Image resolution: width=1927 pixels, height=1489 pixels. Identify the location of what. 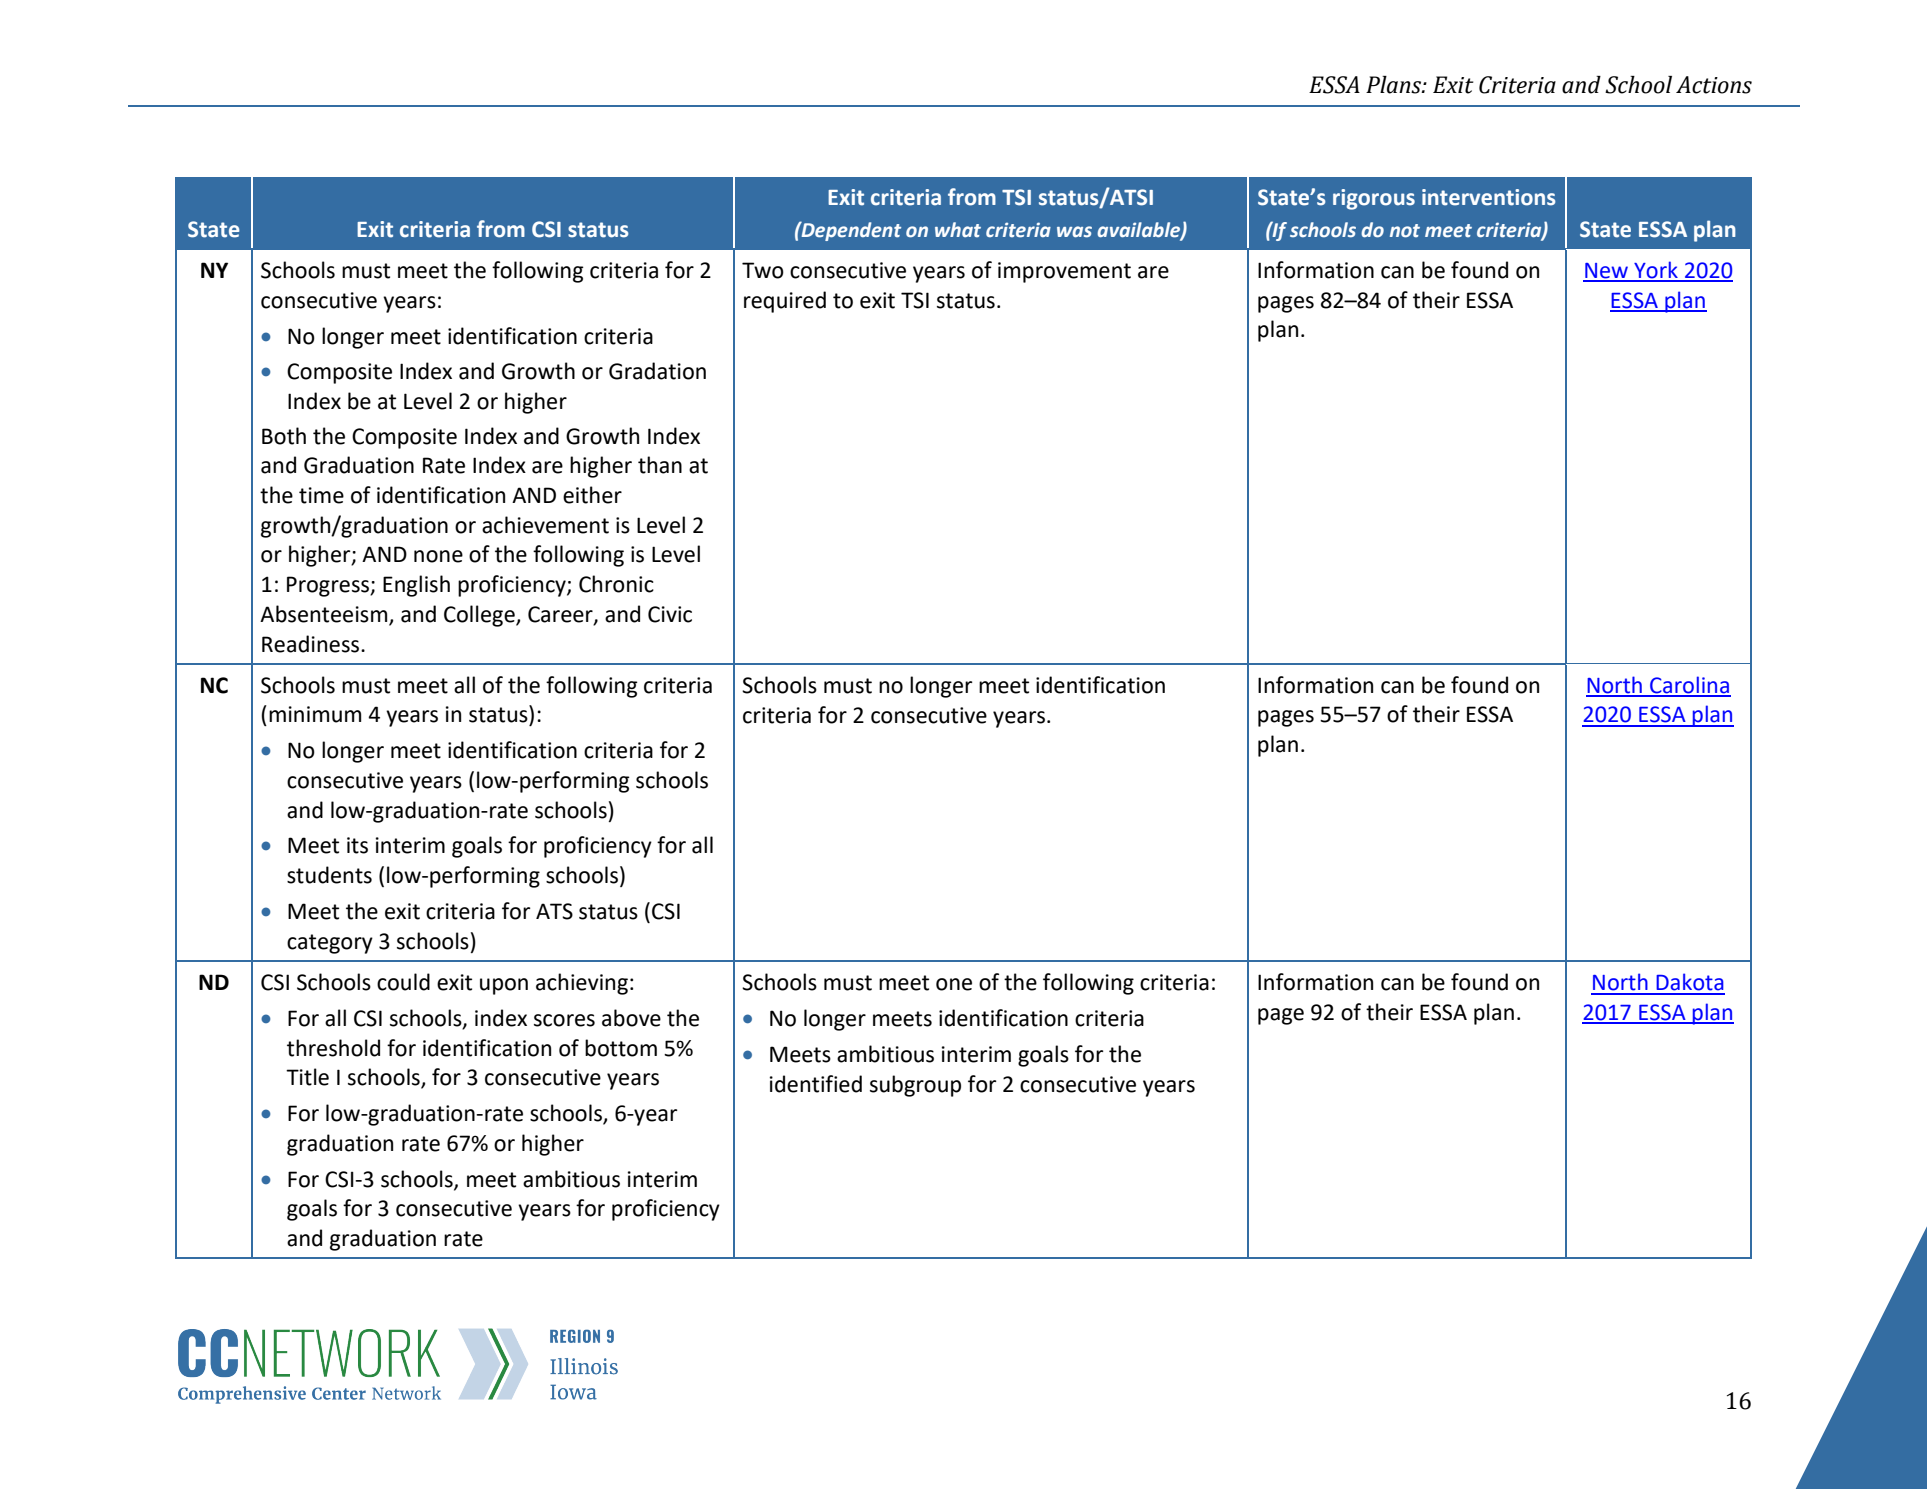
(958, 229).
